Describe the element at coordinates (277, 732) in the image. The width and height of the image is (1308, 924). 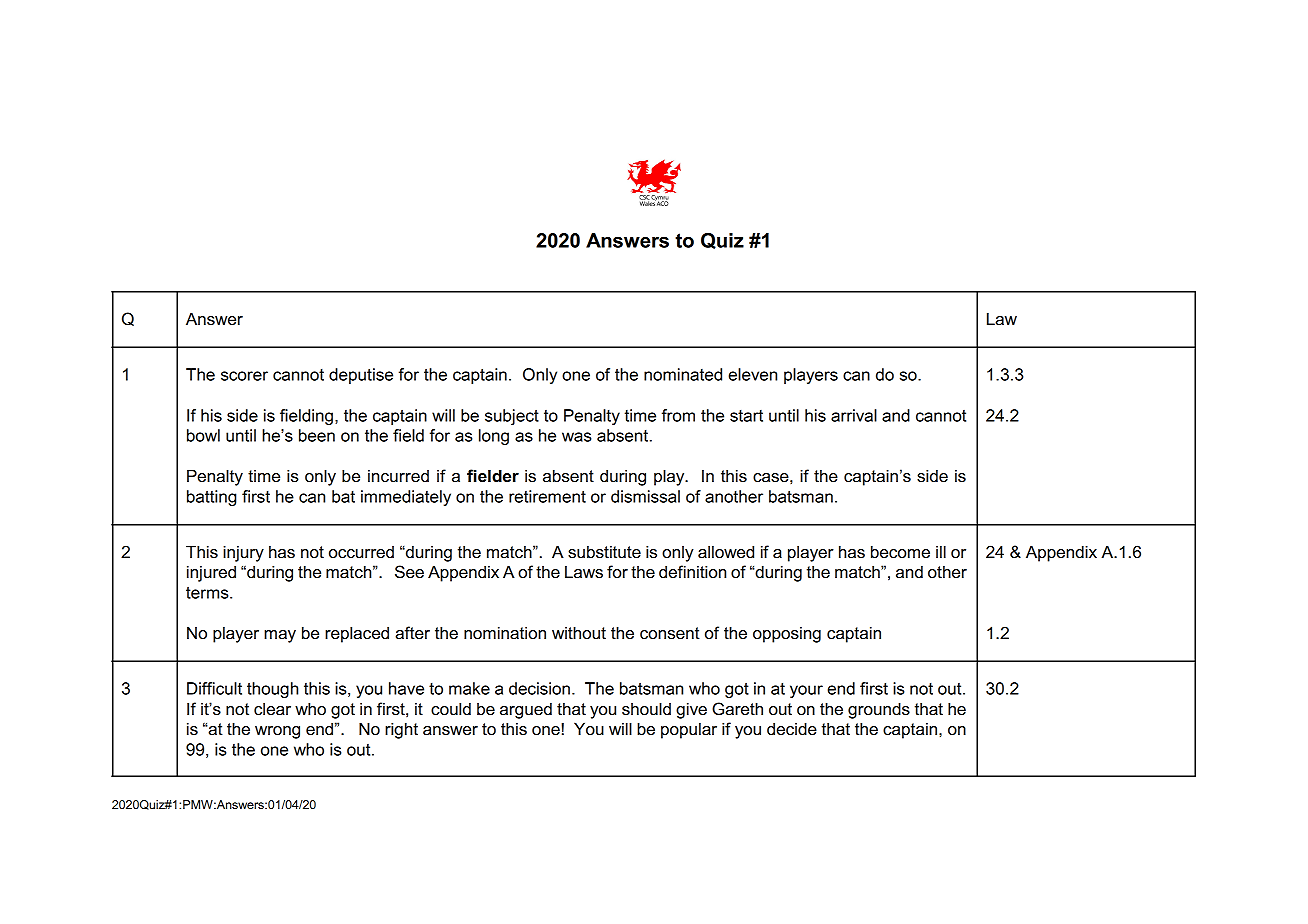
I see `wrong` at that location.
